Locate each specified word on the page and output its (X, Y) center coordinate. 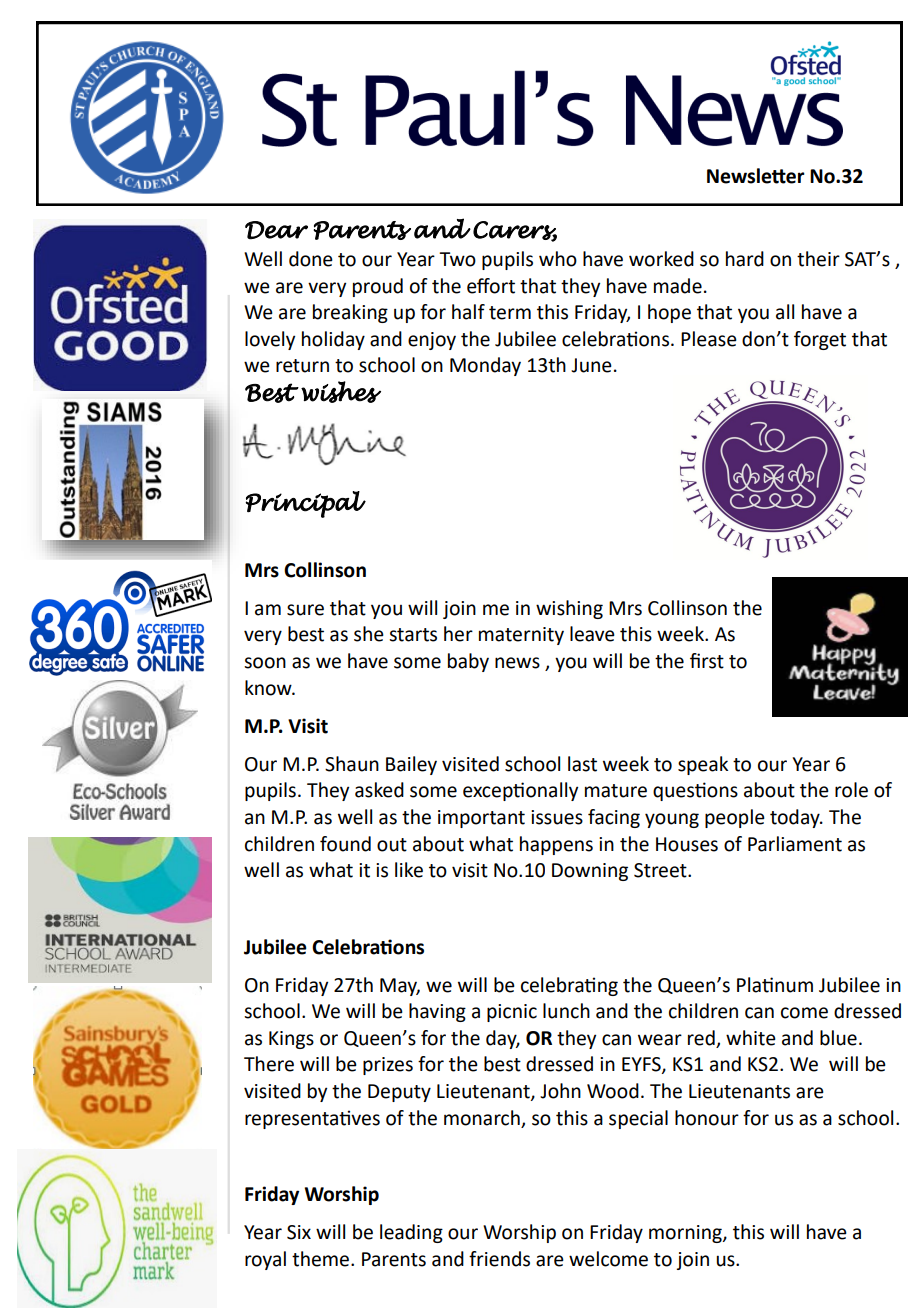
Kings (291, 1040)
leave (592, 634)
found (345, 844)
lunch (566, 1011)
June (591, 365)
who (558, 259)
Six (299, 1232)
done (311, 259)
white (751, 1038)
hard (745, 259)
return (302, 366)
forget (820, 340)
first (707, 661)
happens (556, 845)
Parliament (795, 844)
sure (305, 610)
